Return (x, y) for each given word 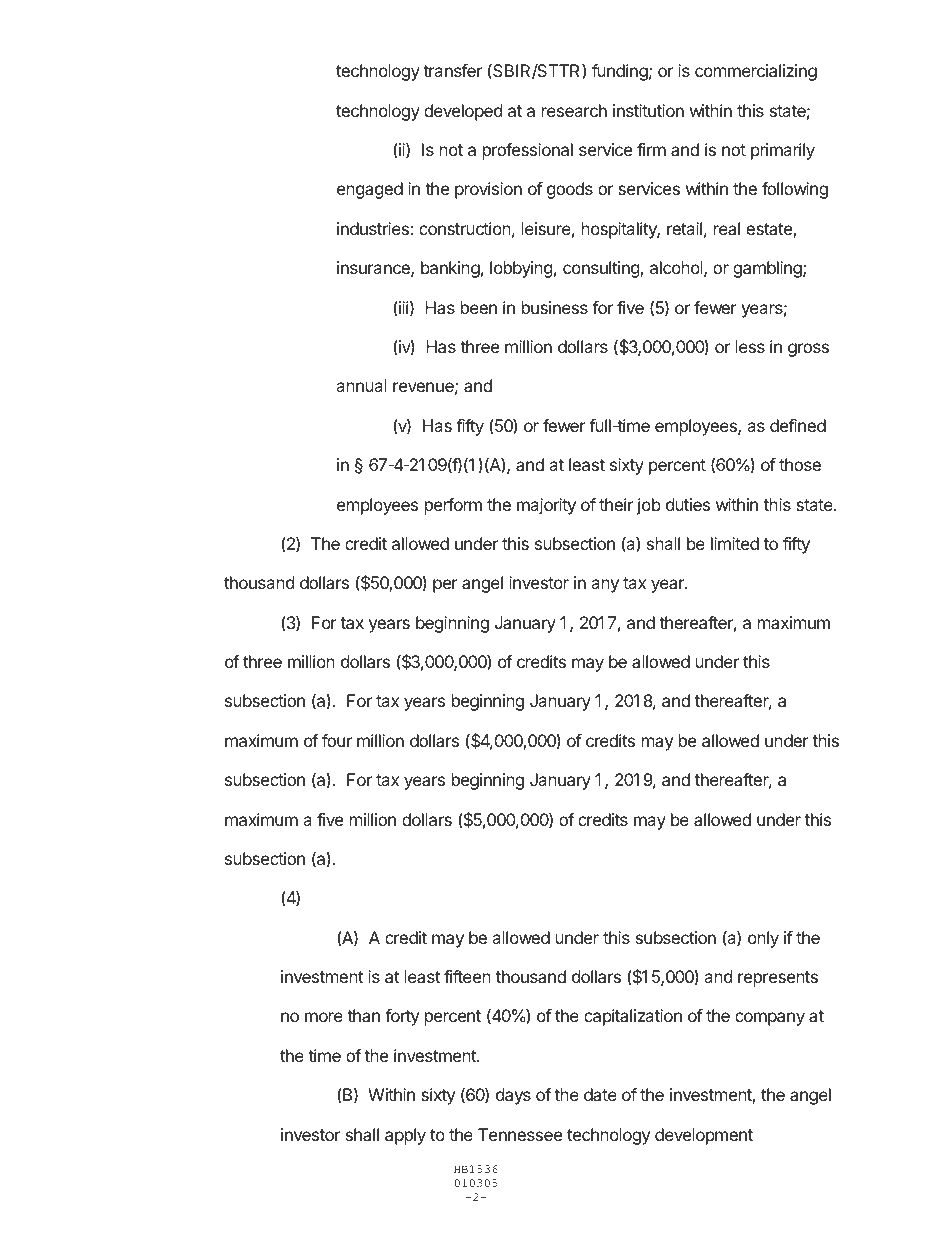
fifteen (467, 976)
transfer (452, 70)
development (704, 1136)
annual (361, 385)
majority (546, 506)
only (763, 939)
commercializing (756, 72)
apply (405, 1136)
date (600, 1094)
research (574, 110)
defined (798, 425)
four (337, 740)
